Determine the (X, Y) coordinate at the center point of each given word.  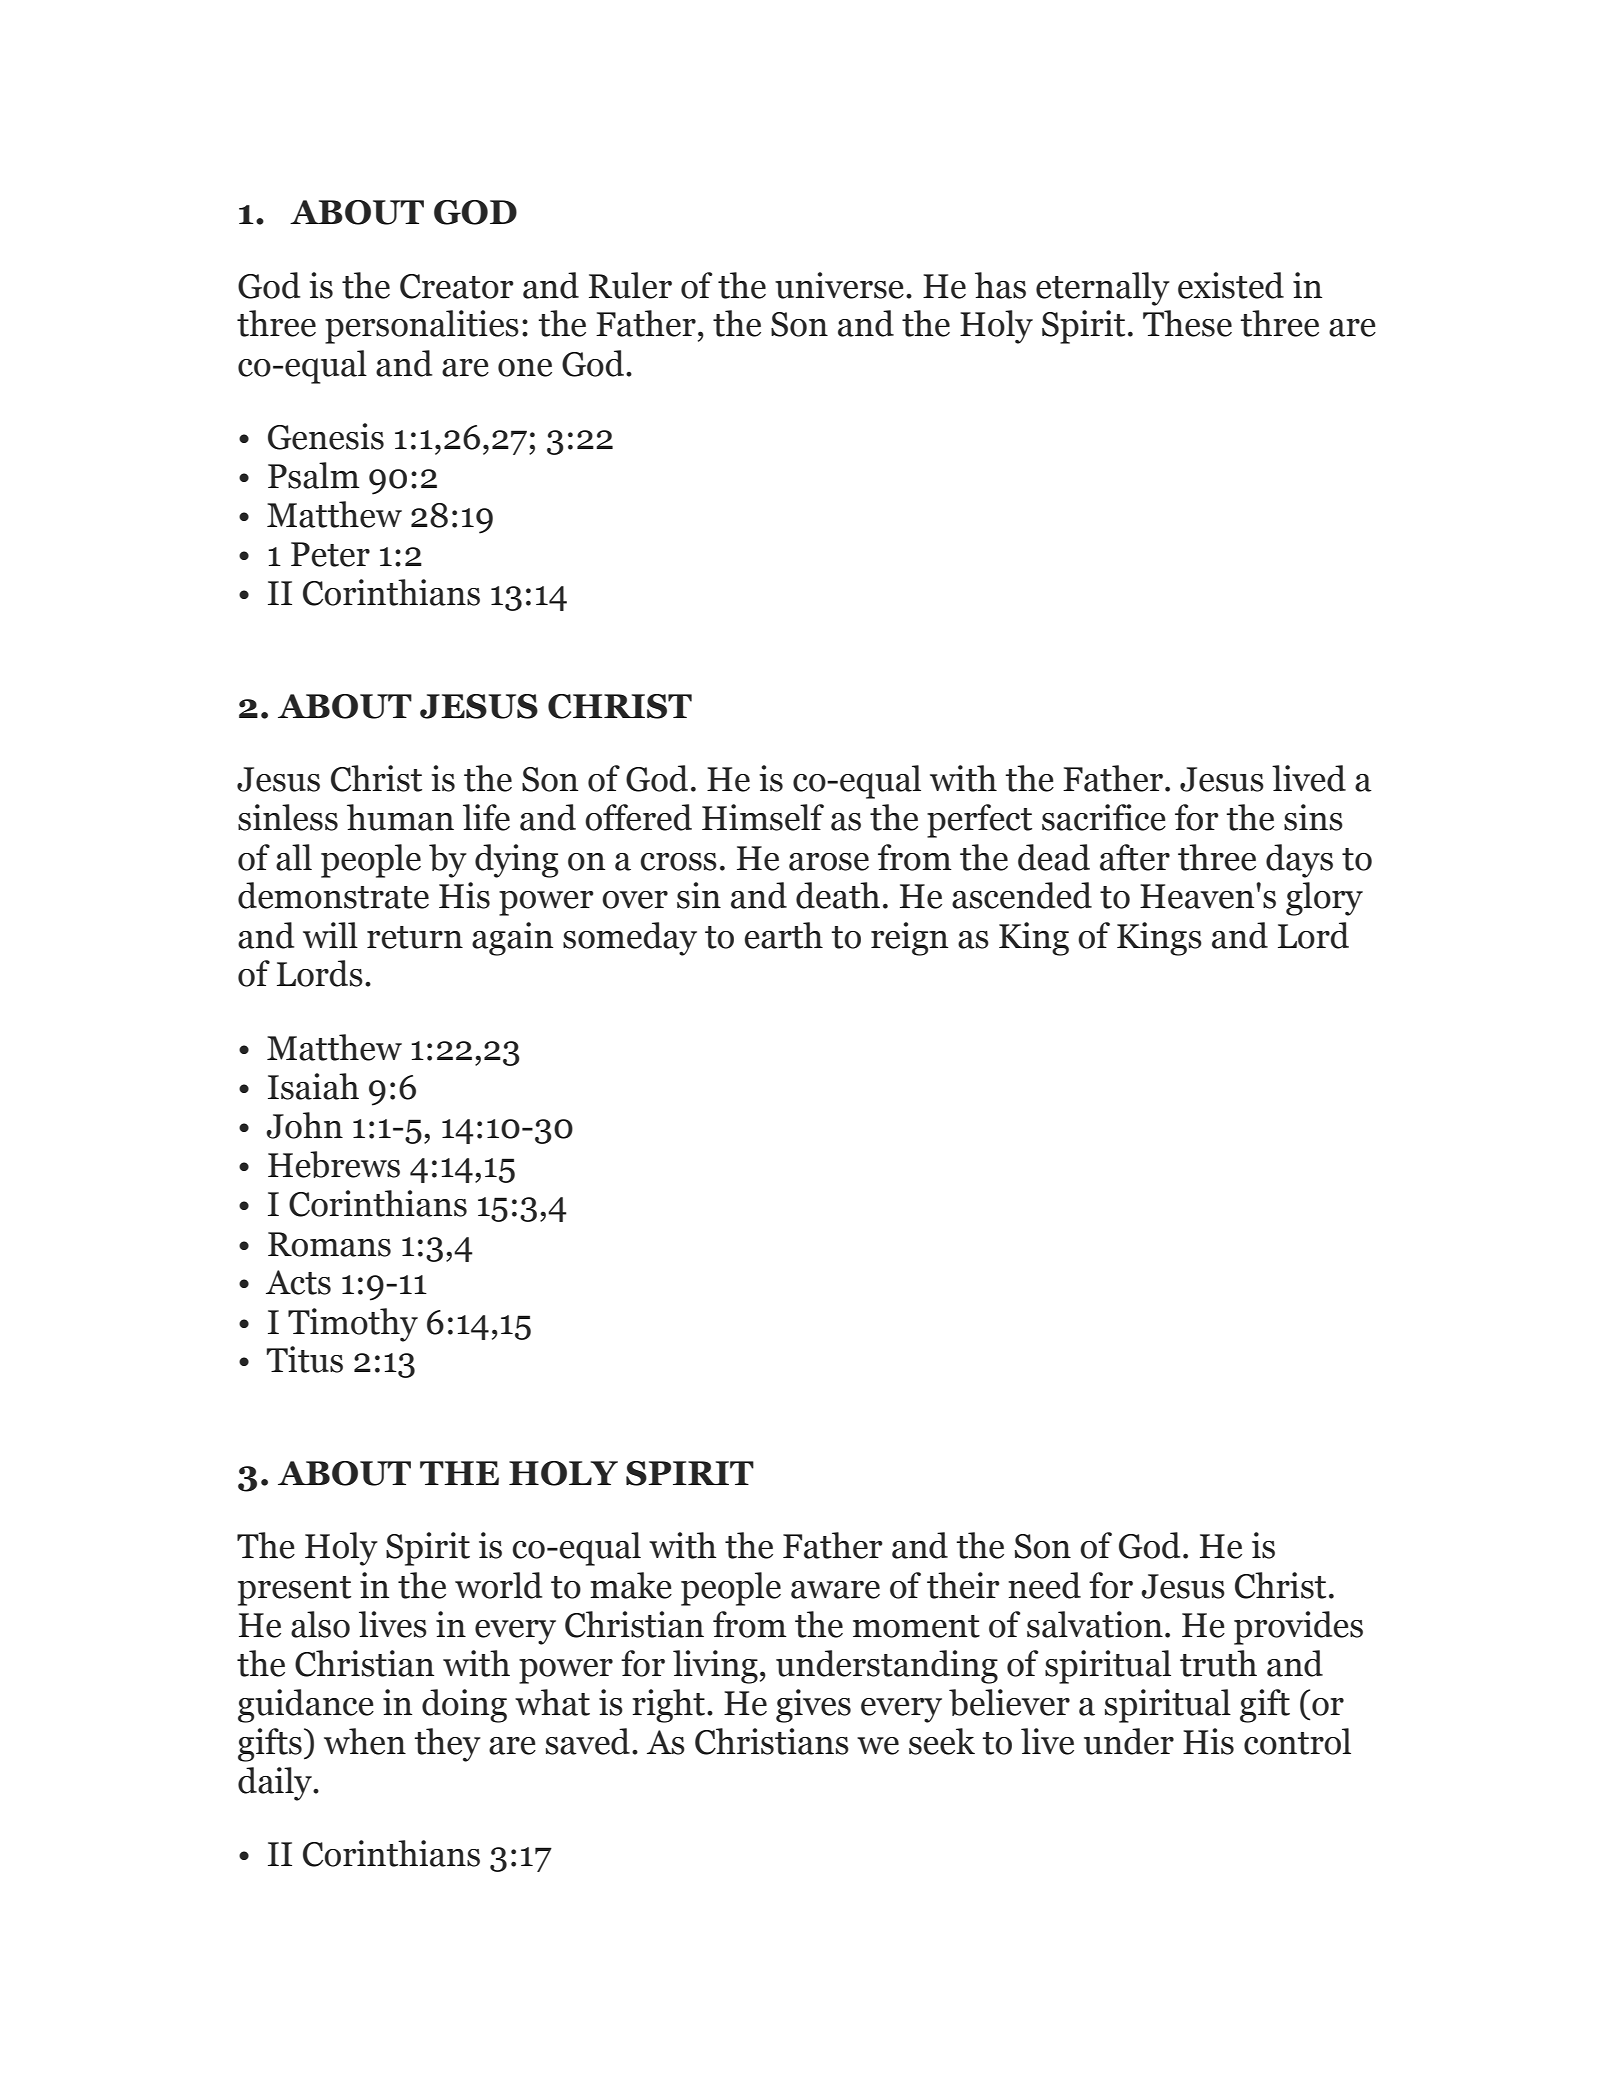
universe (839, 285)
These (1187, 323)
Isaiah (313, 1086)
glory (1324, 899)
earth (784, 935)
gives (813, 1706)
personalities (422, 327)
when (365, 1741)
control (1297, 1741)
